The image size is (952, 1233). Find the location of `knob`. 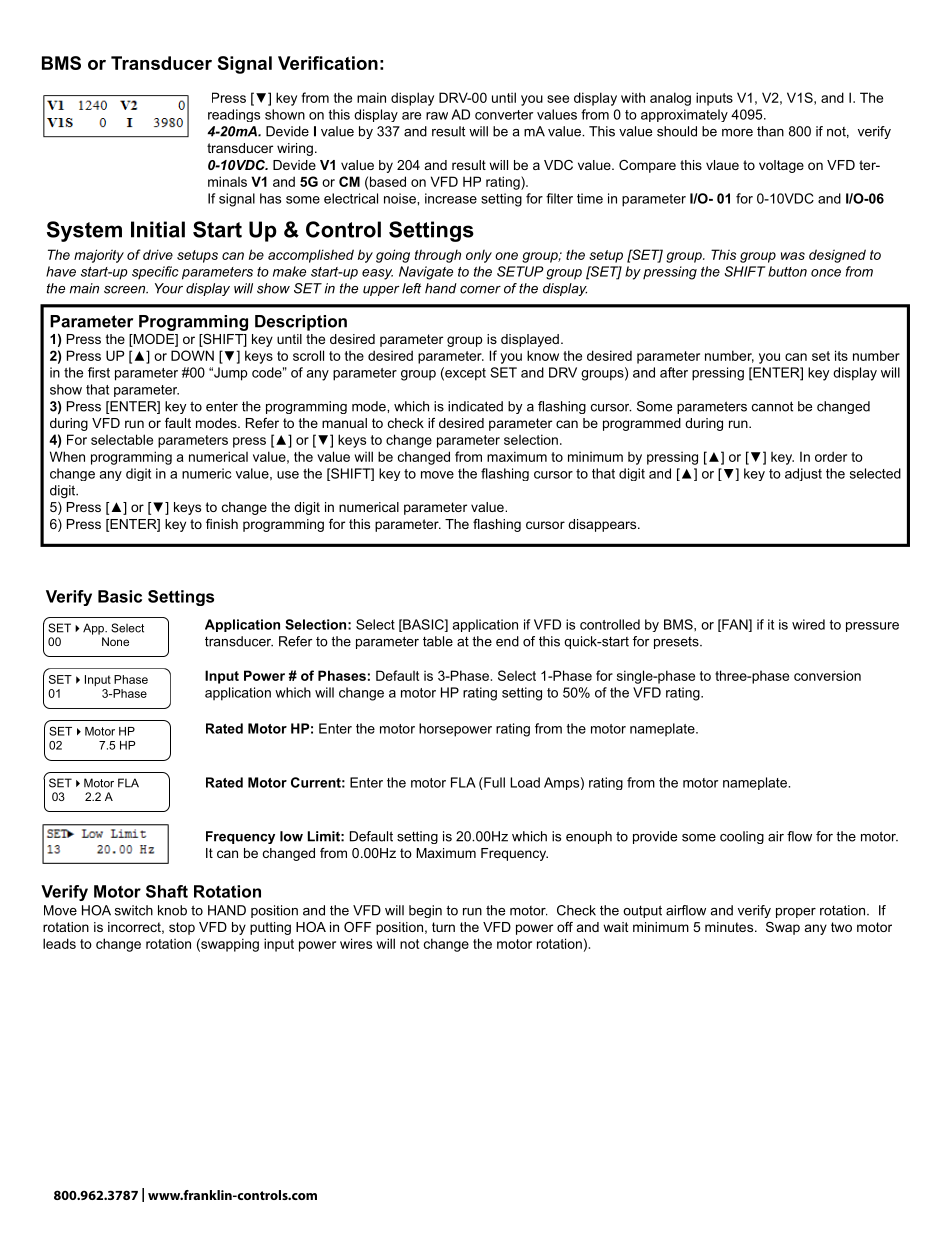

knob is located at coordinates (172, 910).
